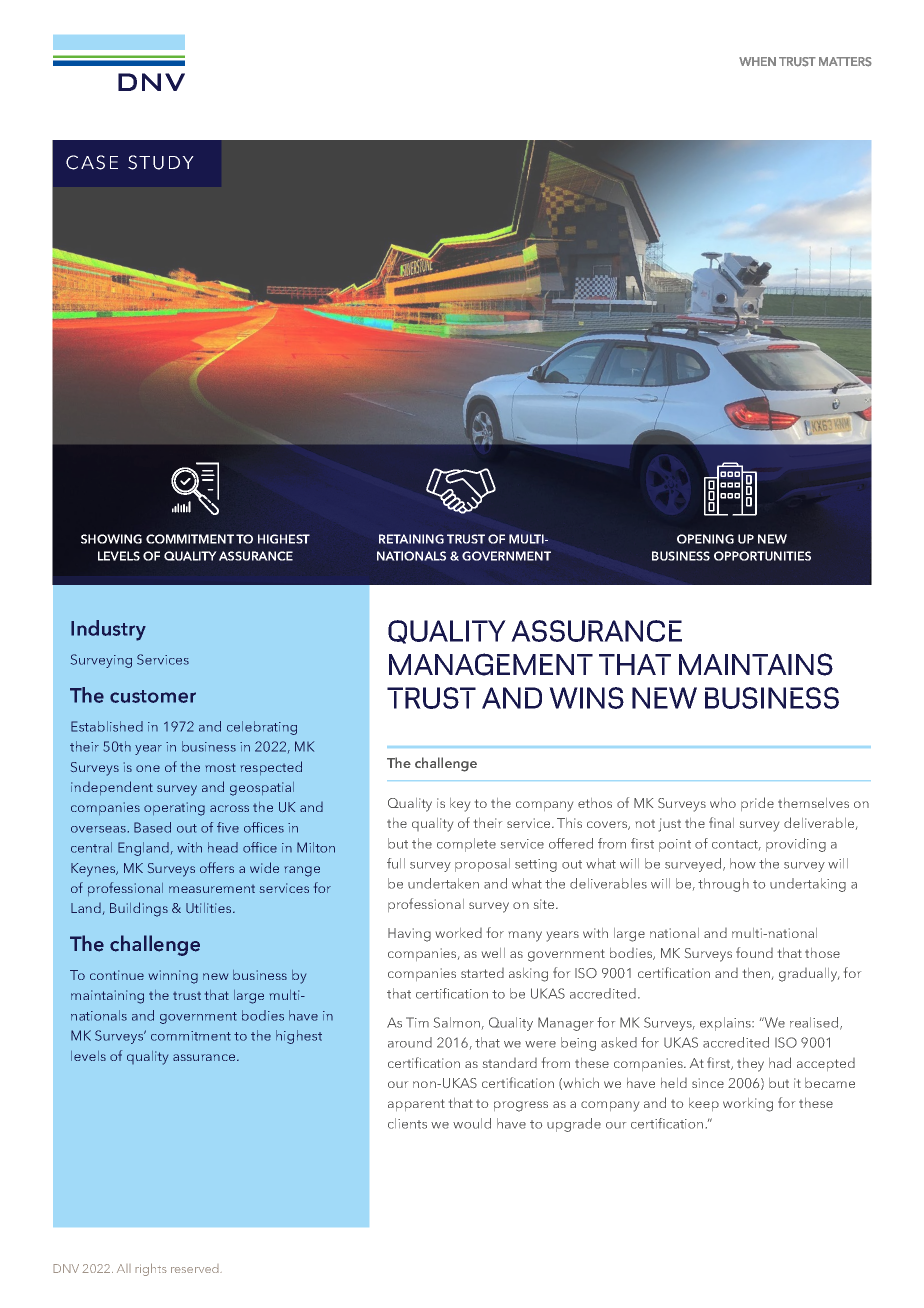 This page has width=924, height=1308. I want to click on through, so click(723, 885).
